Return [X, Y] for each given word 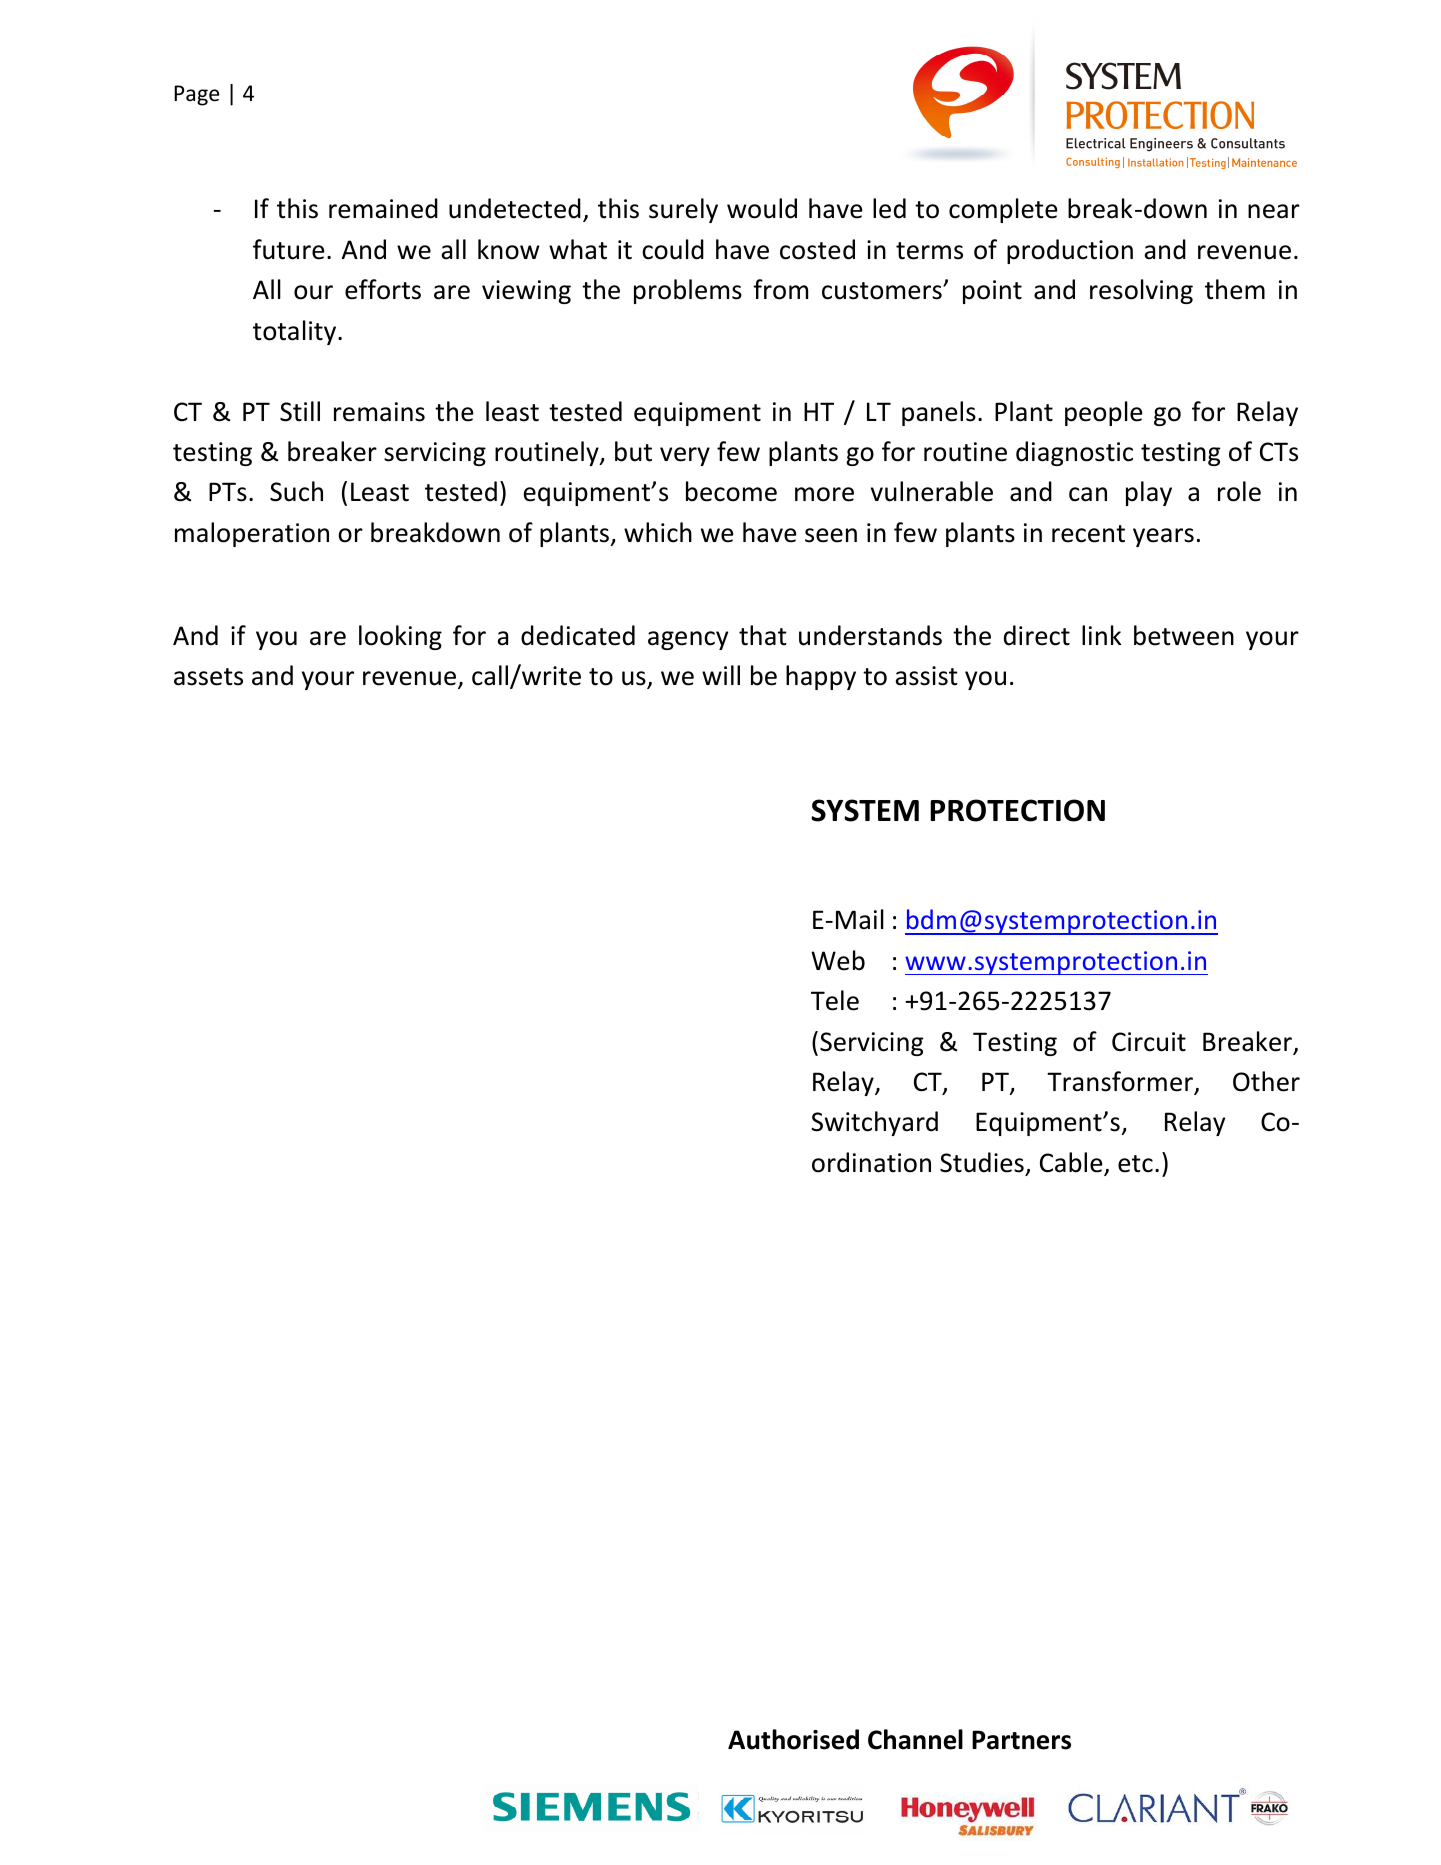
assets [208, 677]
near [1274, 211]
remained [383, 208]
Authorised [793, 1739]
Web [838, 960]
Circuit [1149, 1042]
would [762, 208]
